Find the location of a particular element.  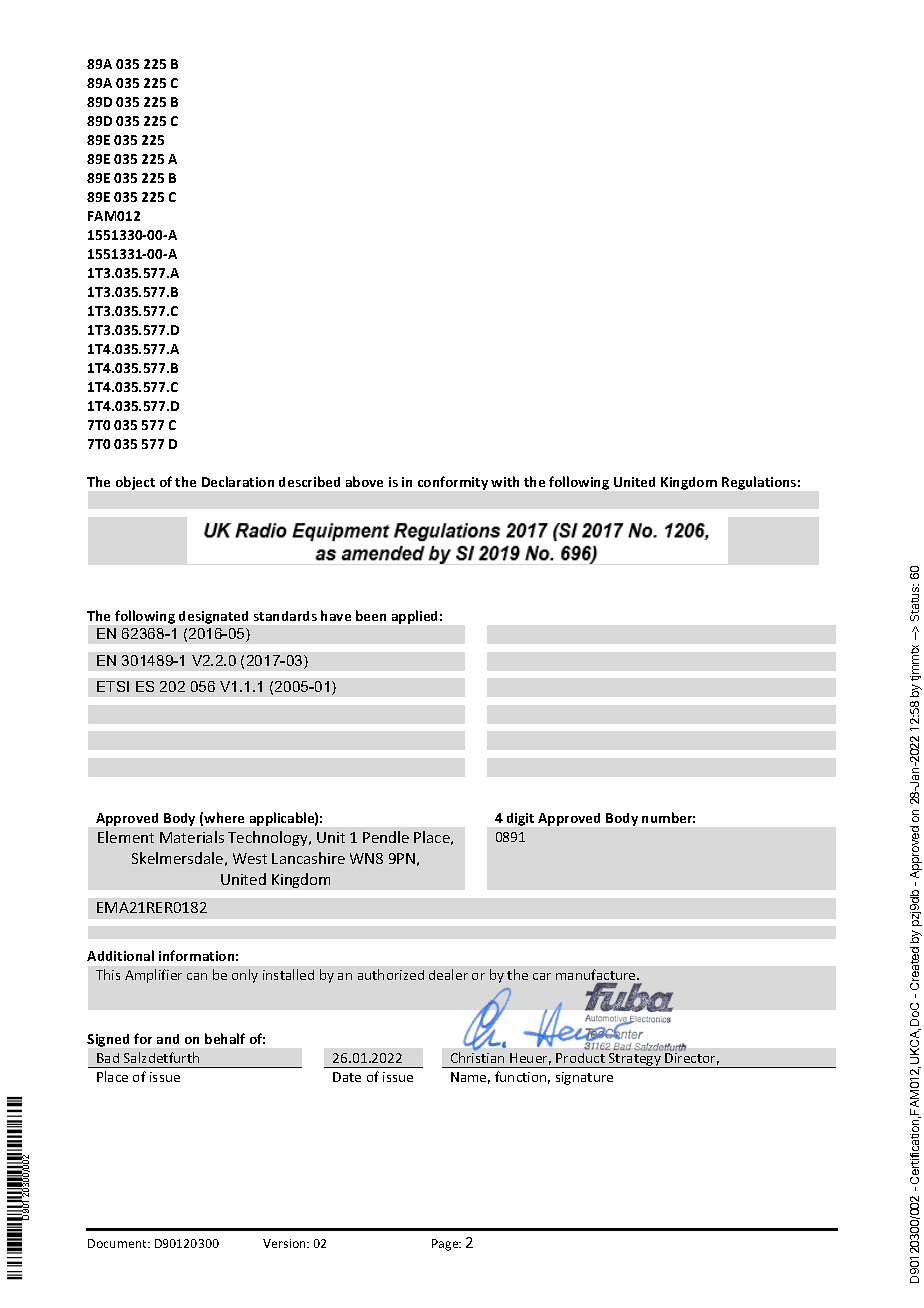

Pendle is located at coordinates (386, 837).
